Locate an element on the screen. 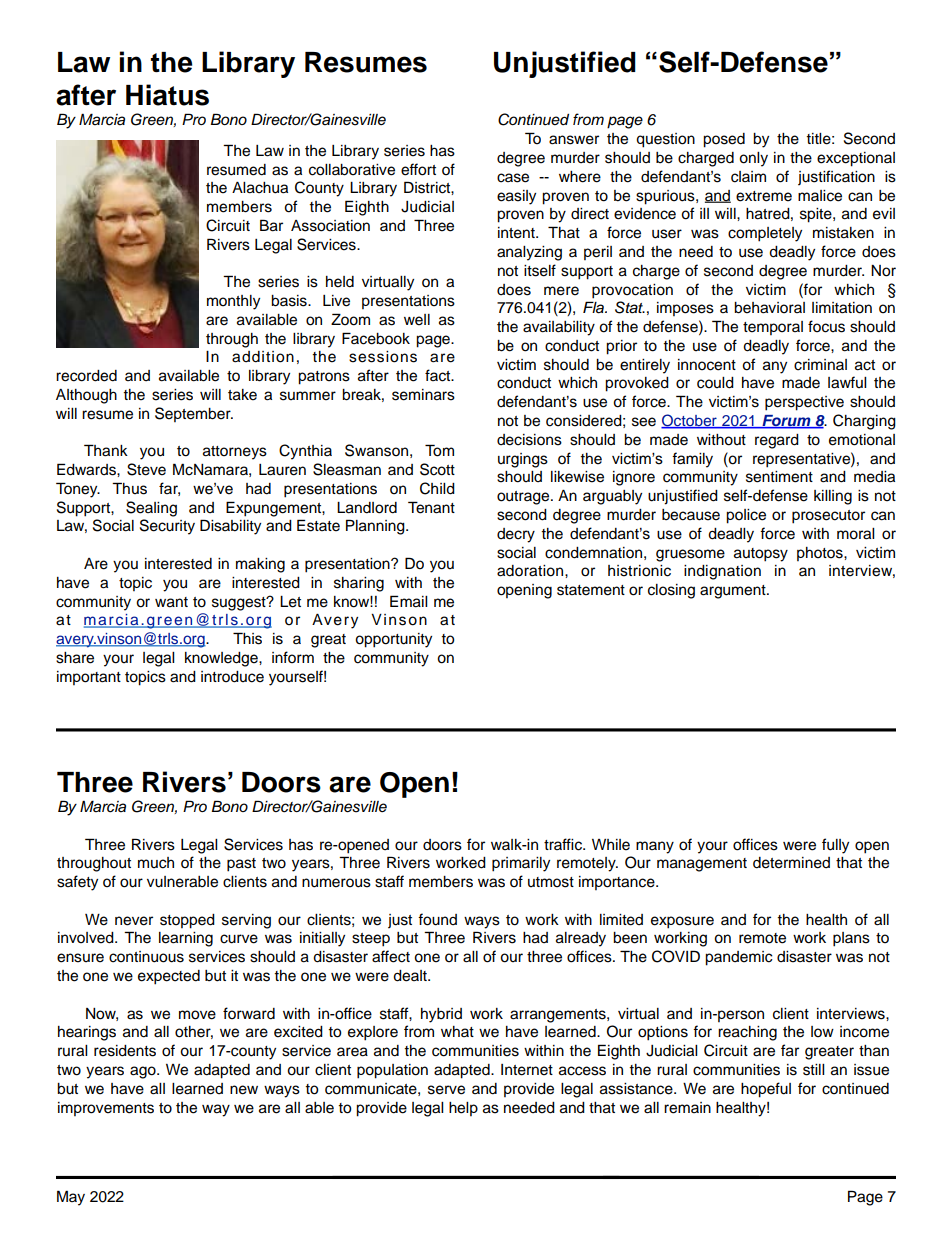 Image resolution: width=952 pixels, height=1233 pixels. Scott is located at coordinates (437, 469).
